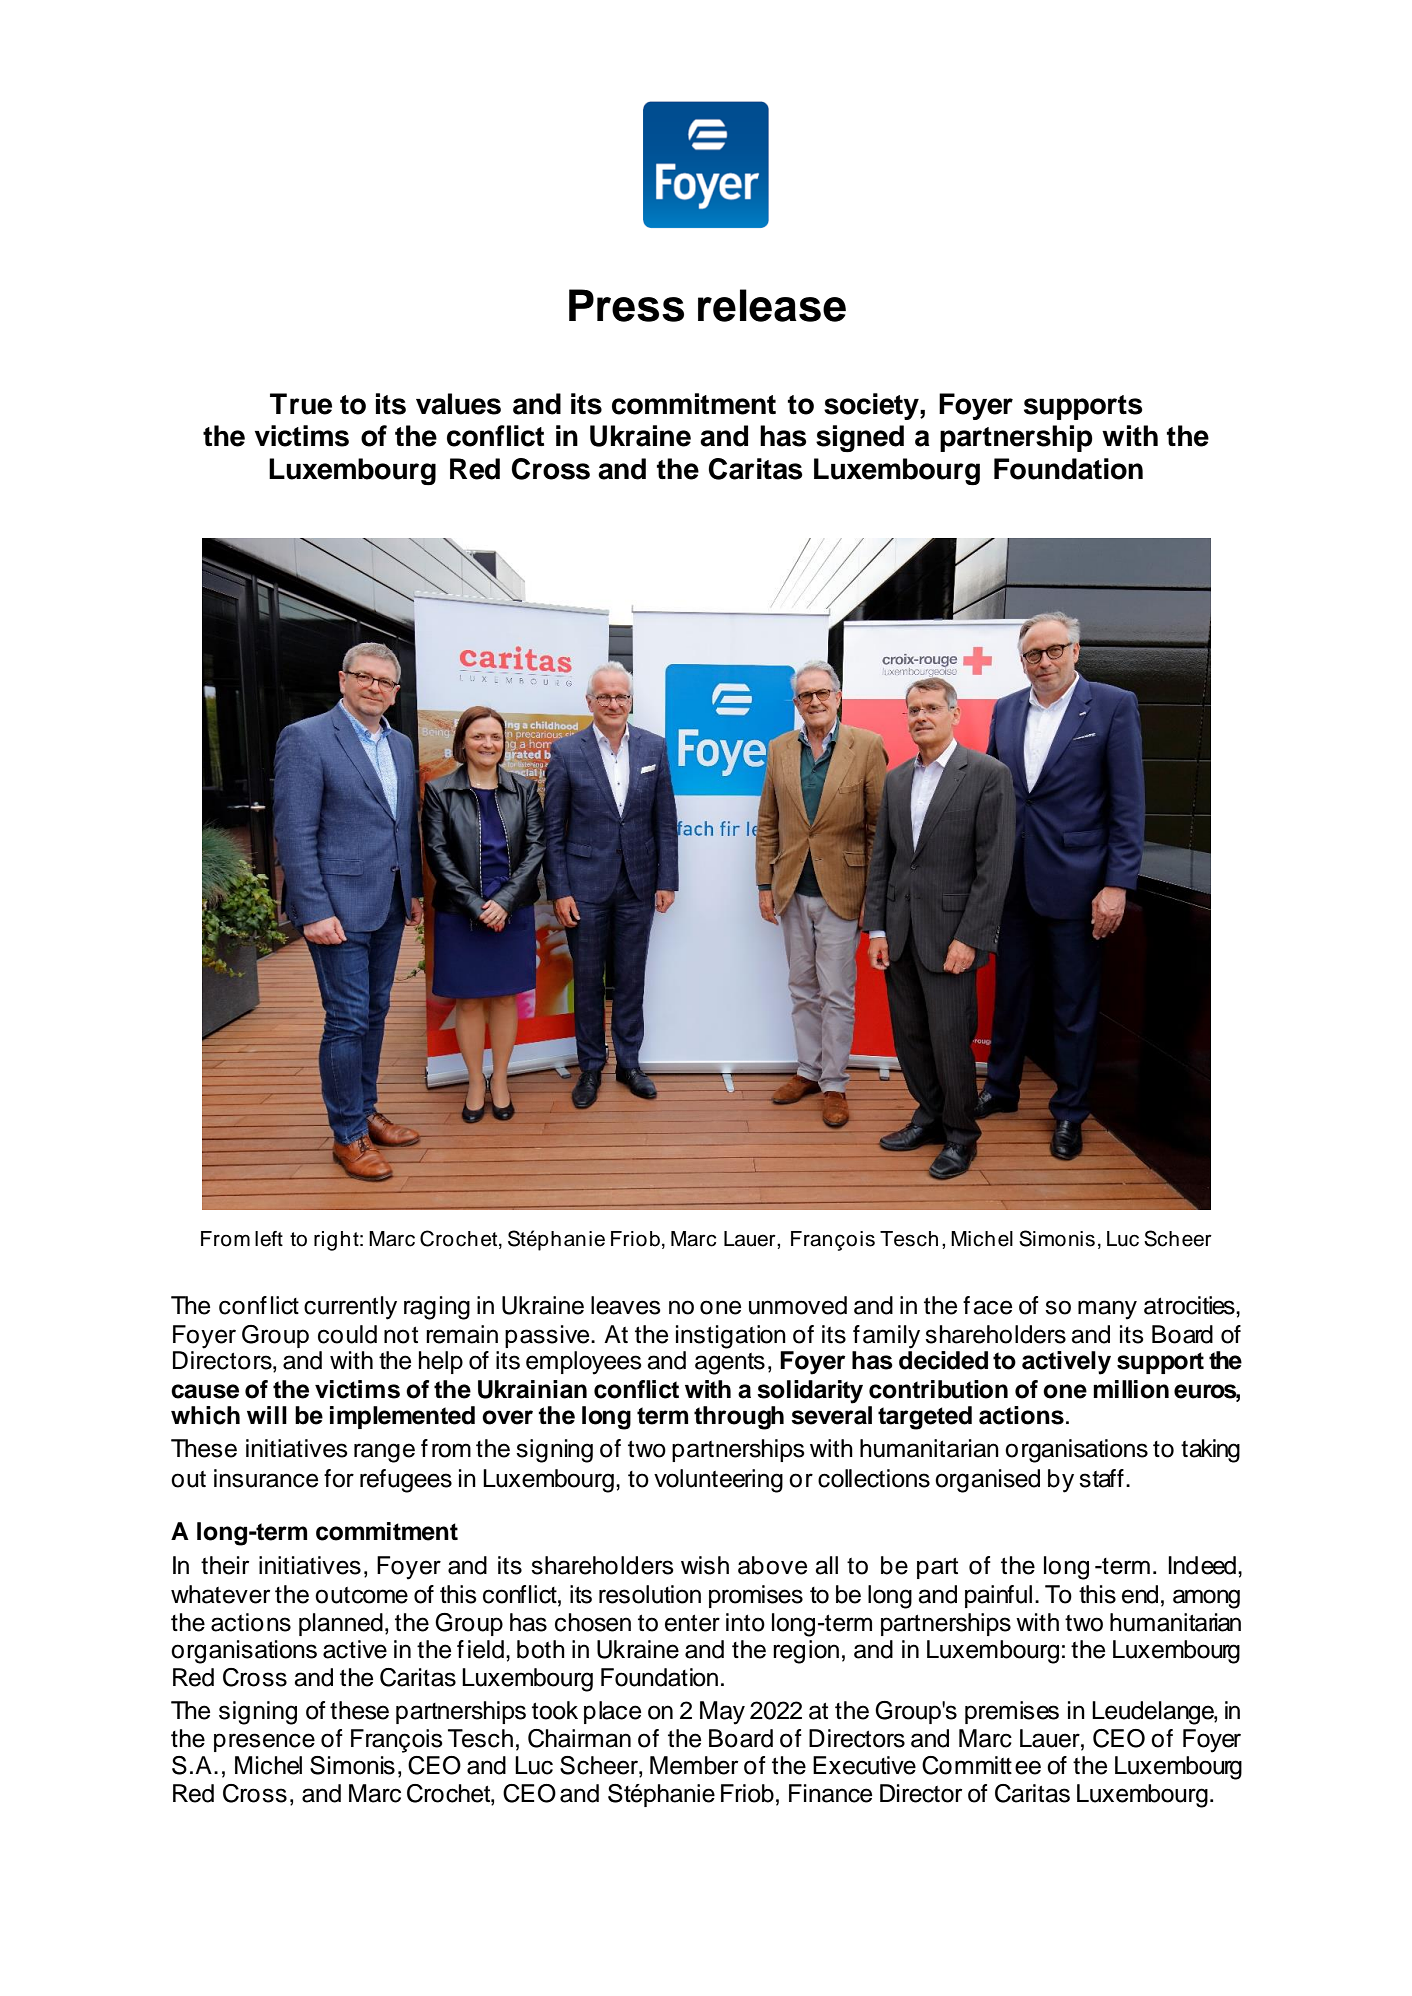 The height and width of the document is (1996, 1412). What do you see at coordinates (264, 1742) in the document?
I see `presence` at bounding box center [264, 1742].
